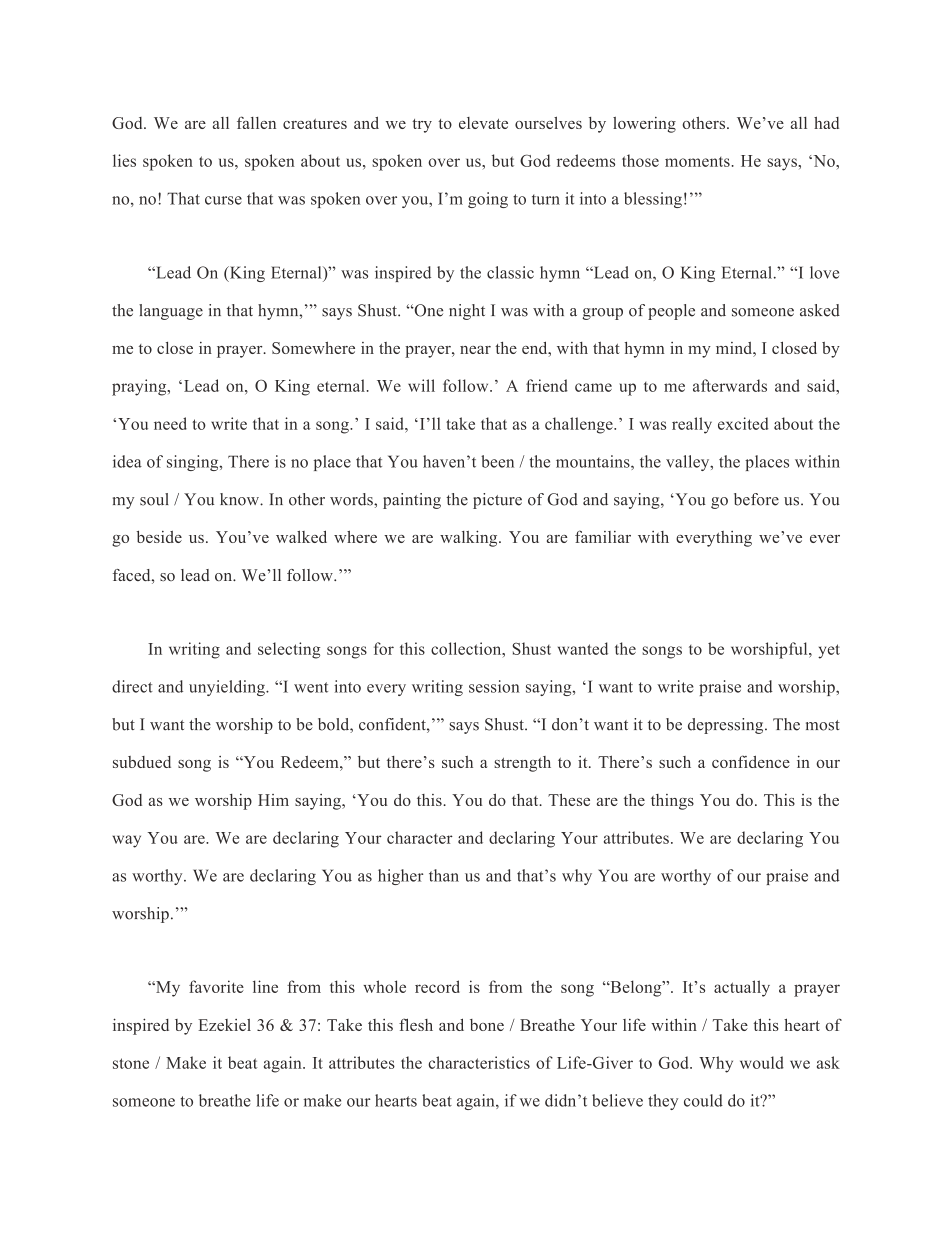  I want to click on moments, so click(697, 162).
